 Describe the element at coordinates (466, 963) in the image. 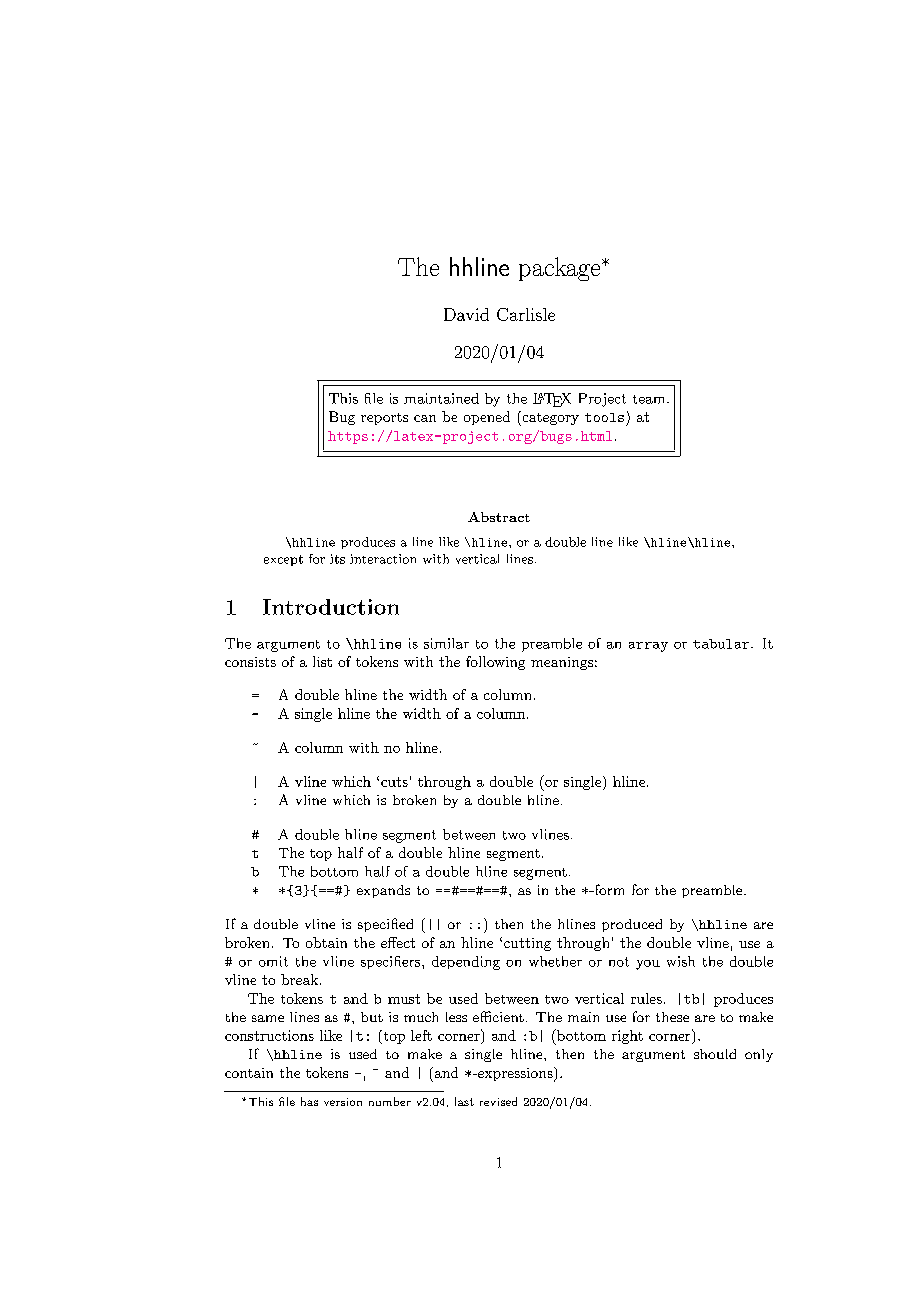

I see `depending` at that location.
